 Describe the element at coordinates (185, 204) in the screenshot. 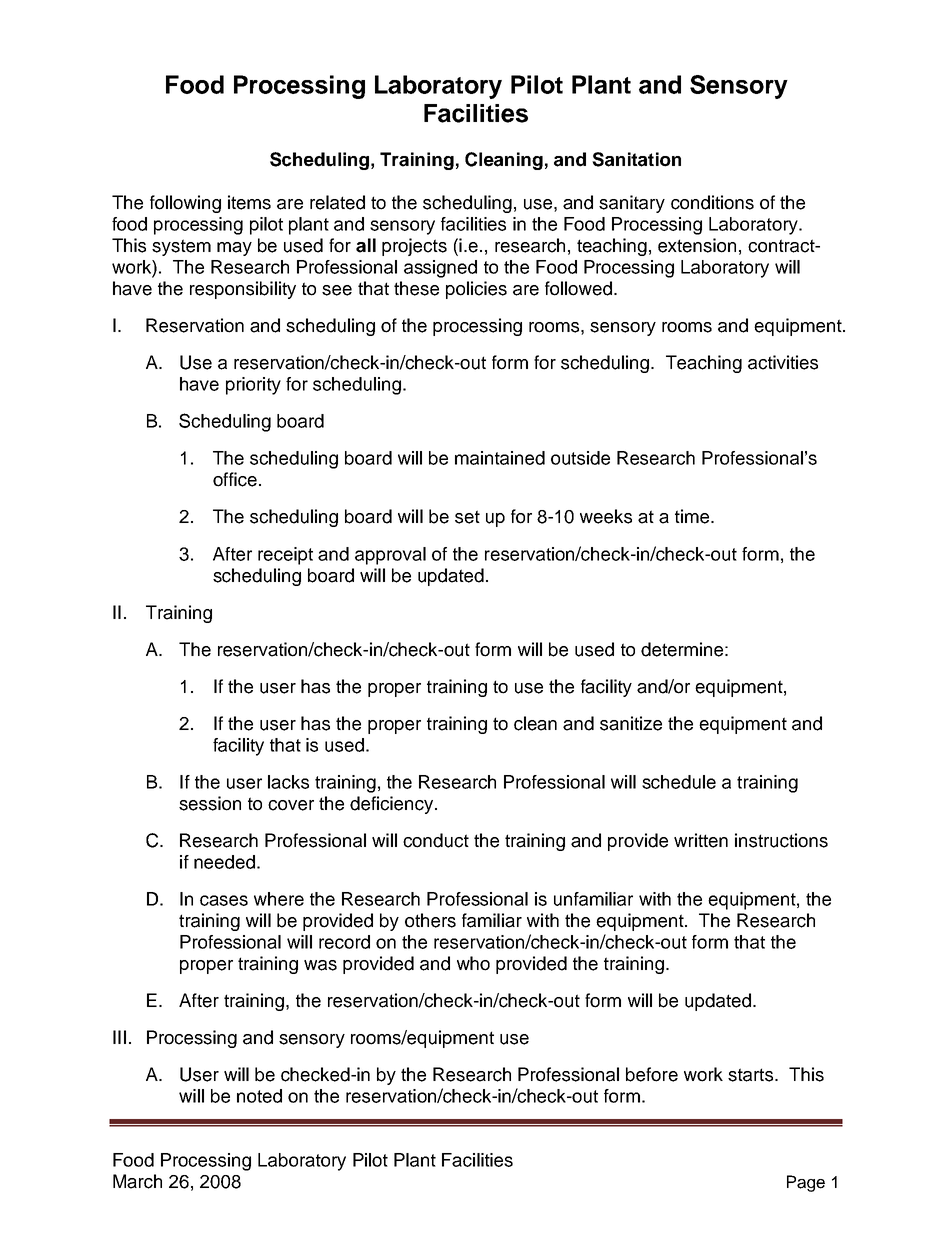

I see `following` at that location.
